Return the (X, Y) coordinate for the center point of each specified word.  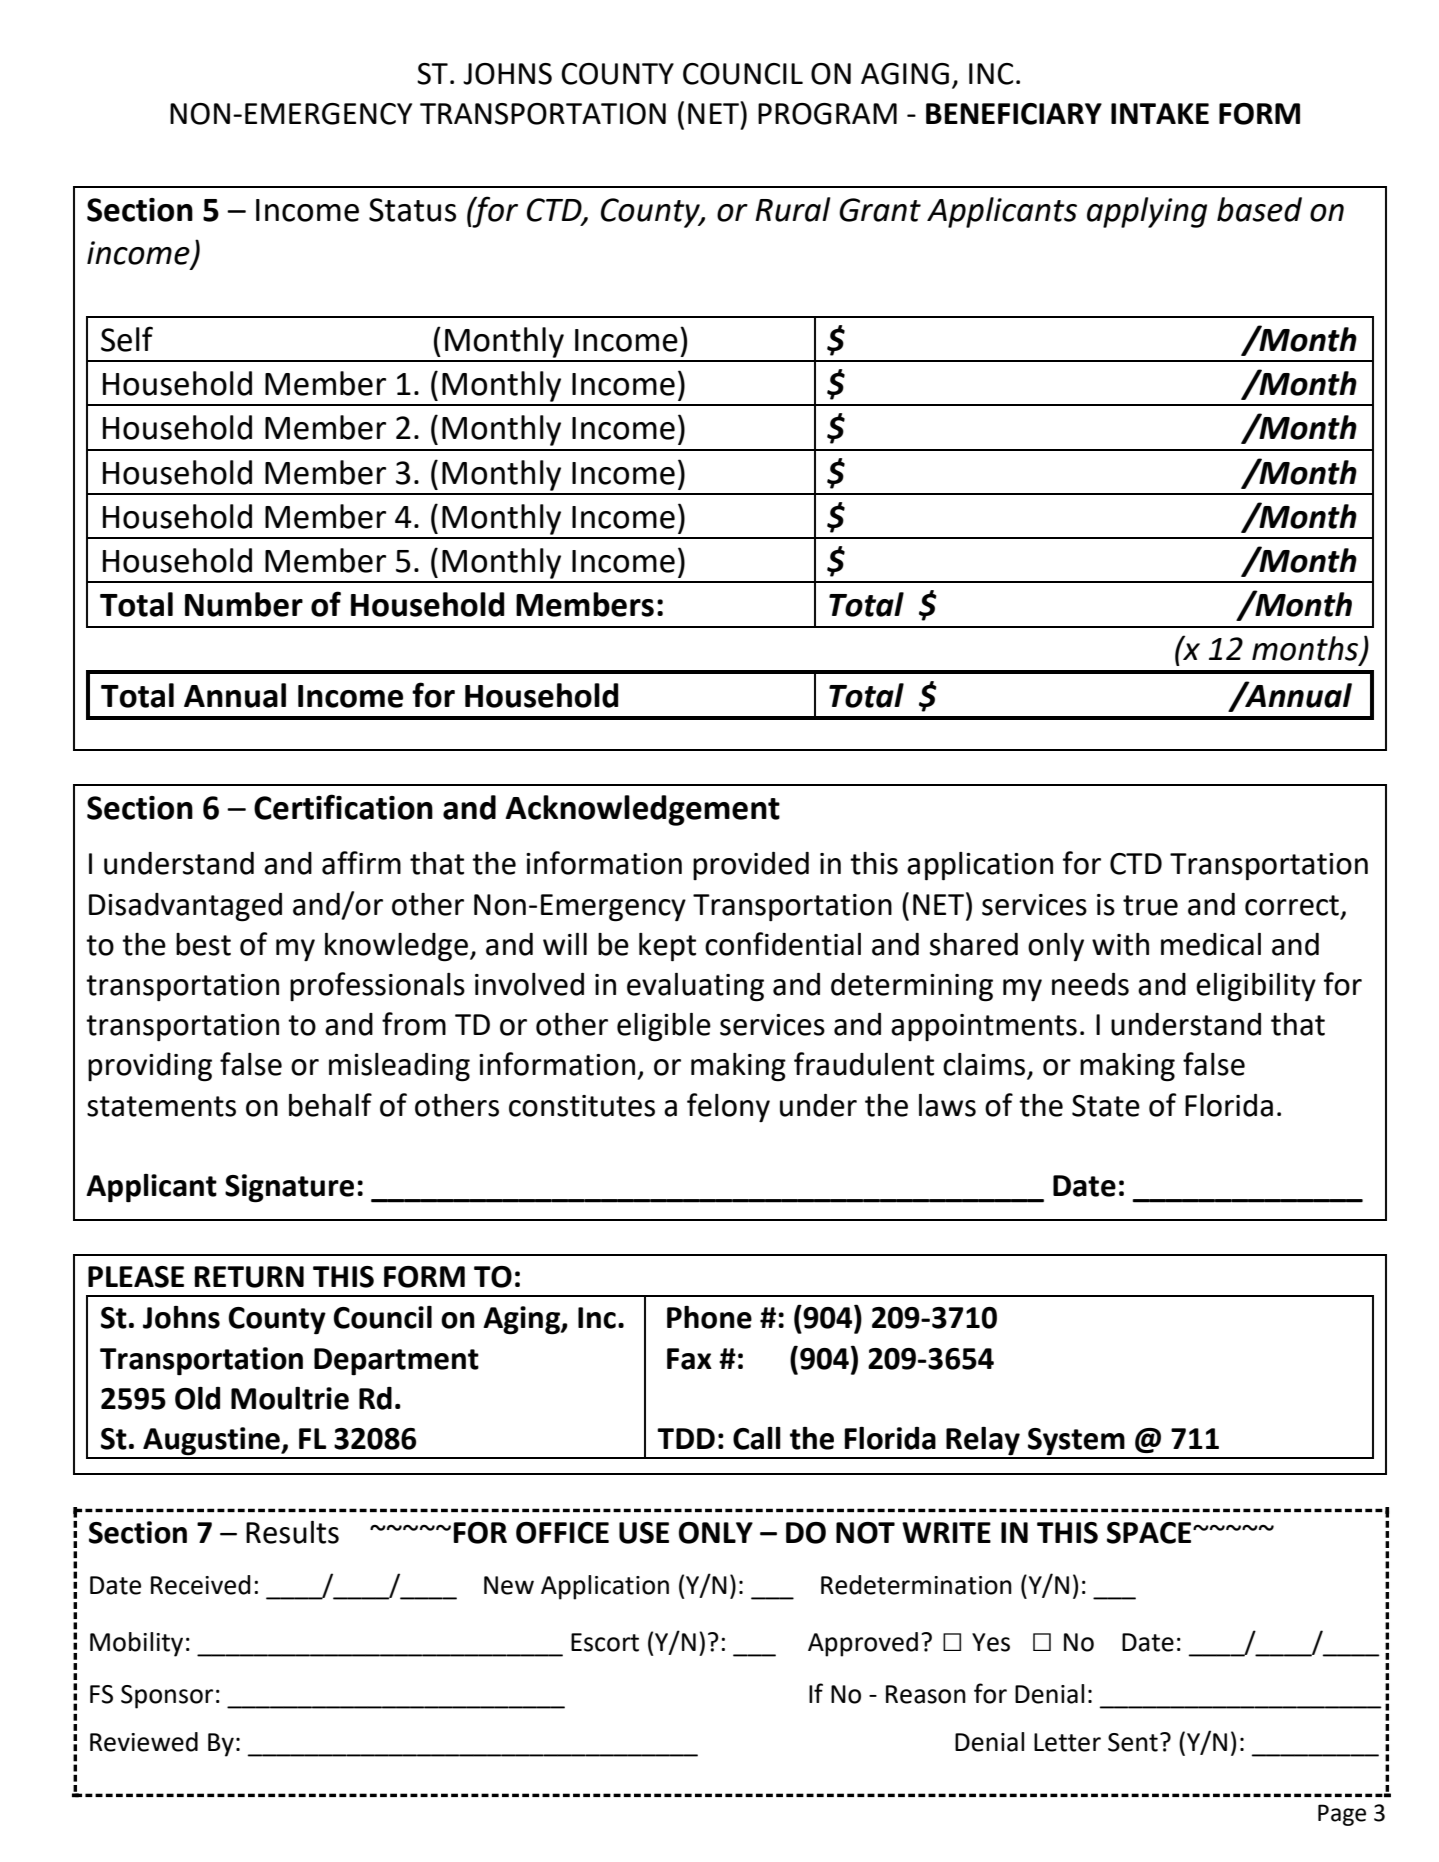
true (1150, 905)
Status (412, 210)
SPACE (1150, 1533)
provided (751, 866)
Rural (793, 209)
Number (244, 604)
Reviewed (144, 1742)
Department (396, 1362)
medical (1211, 944)
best (203, 944)
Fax (689, 1359)
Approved (863, 1644)
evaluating (695, 987)
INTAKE (1160, 113)
